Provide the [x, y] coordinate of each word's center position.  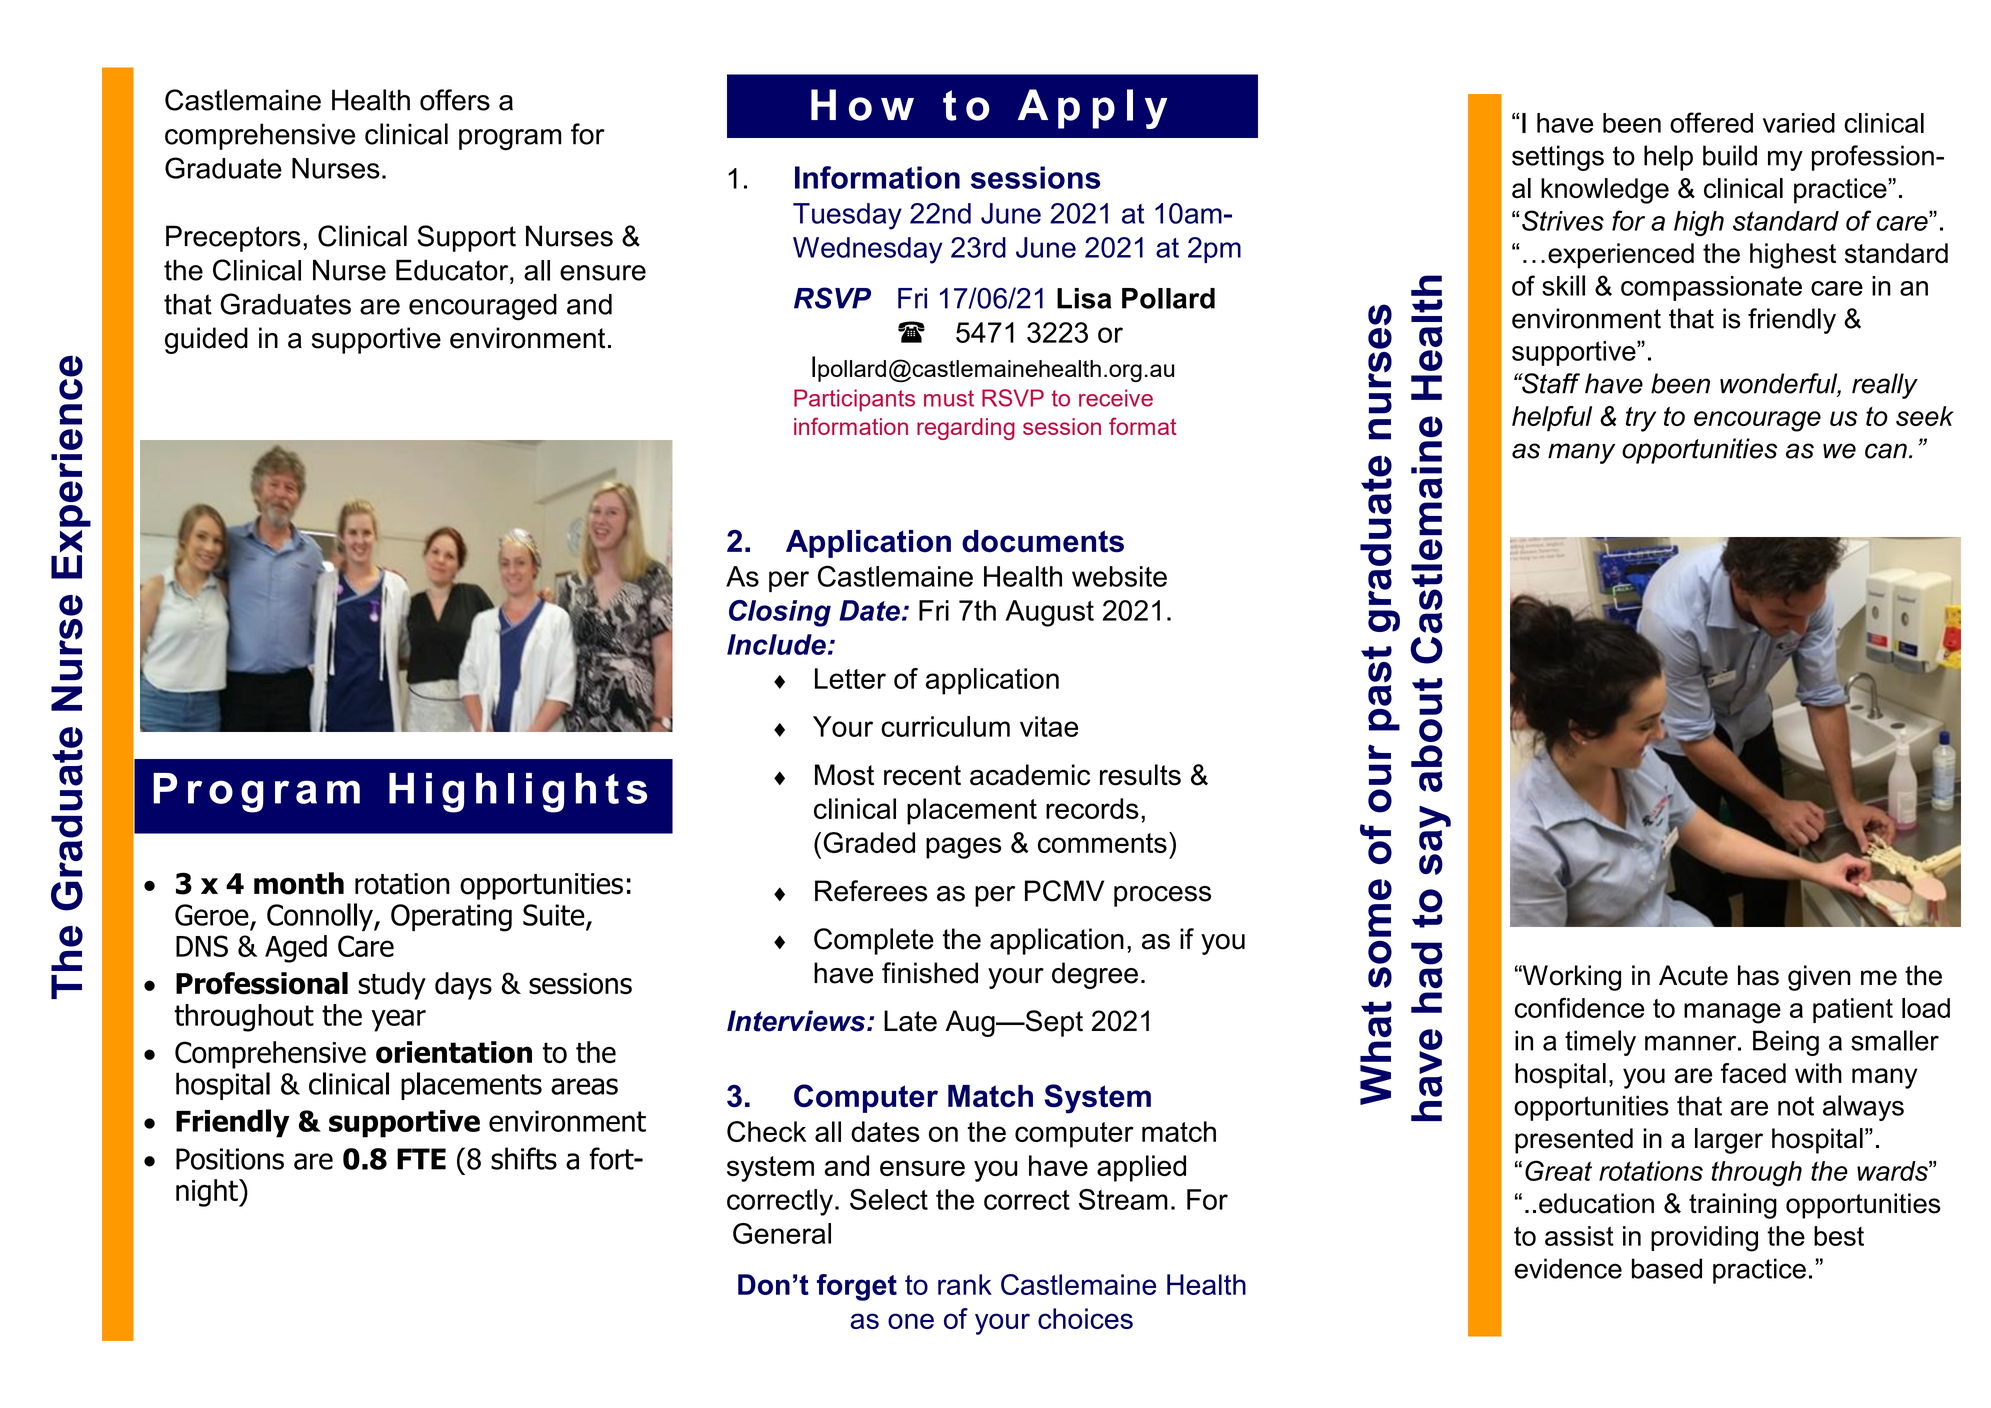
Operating [451, 918]
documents [1043, 541]
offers [455, 100]
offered [1711, 122]
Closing [780, 613]
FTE [421, 1159]
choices [1085, 1318]
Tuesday [847, 216]
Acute [1693, 975]
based [1667, 1268]
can [1886, 451]
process [1162, 896]
